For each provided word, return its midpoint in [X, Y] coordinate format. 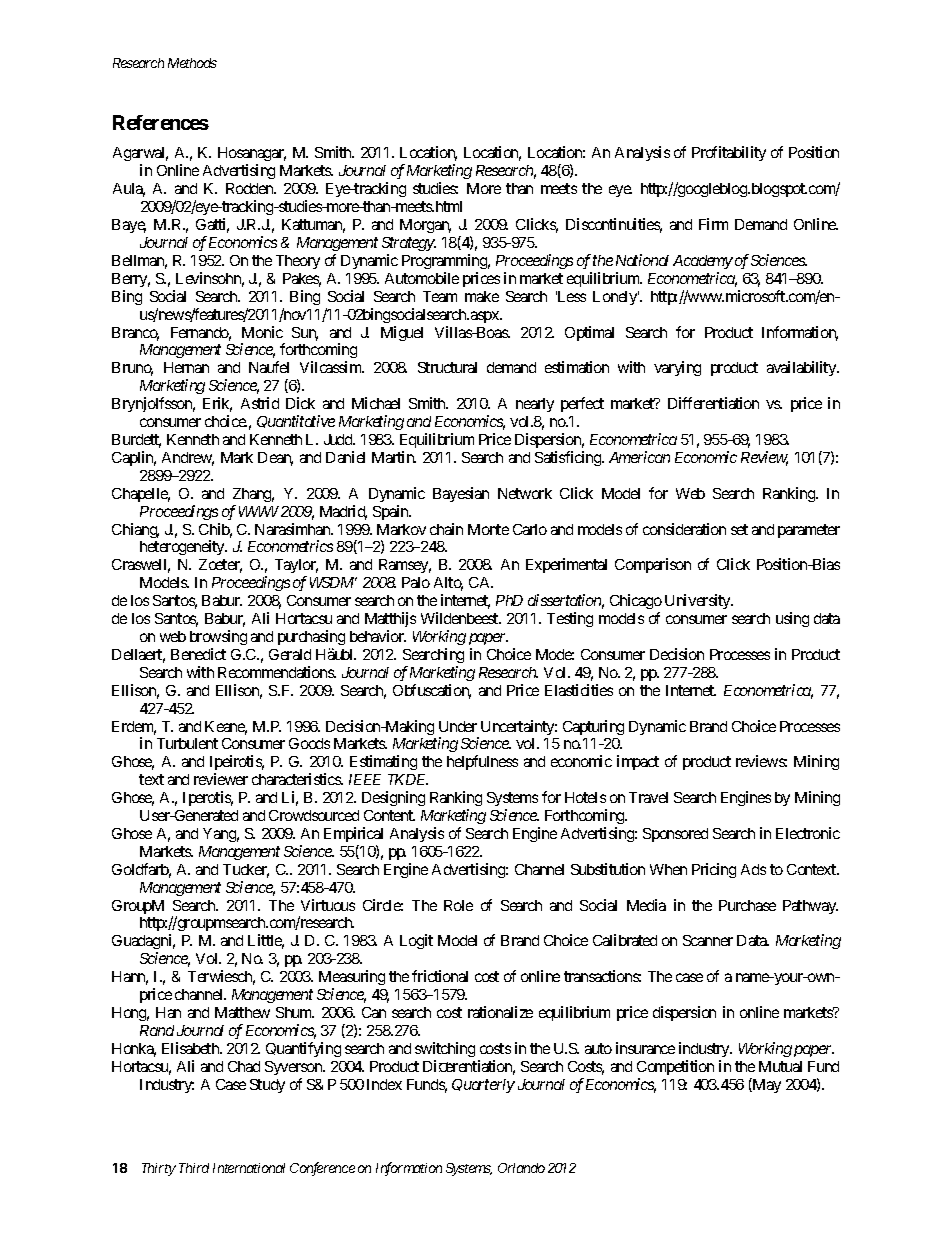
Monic [262, 332]
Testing [570, 619]
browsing [218, 637]
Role [458, 905]
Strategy [409, 244]
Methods [192, 63]
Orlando [521, 1168]
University [699, 601]
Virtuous [328, 905]
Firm [713, 224]
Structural [447, 367]
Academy [703, 262]
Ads [753, 869]
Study [267, 1086]
